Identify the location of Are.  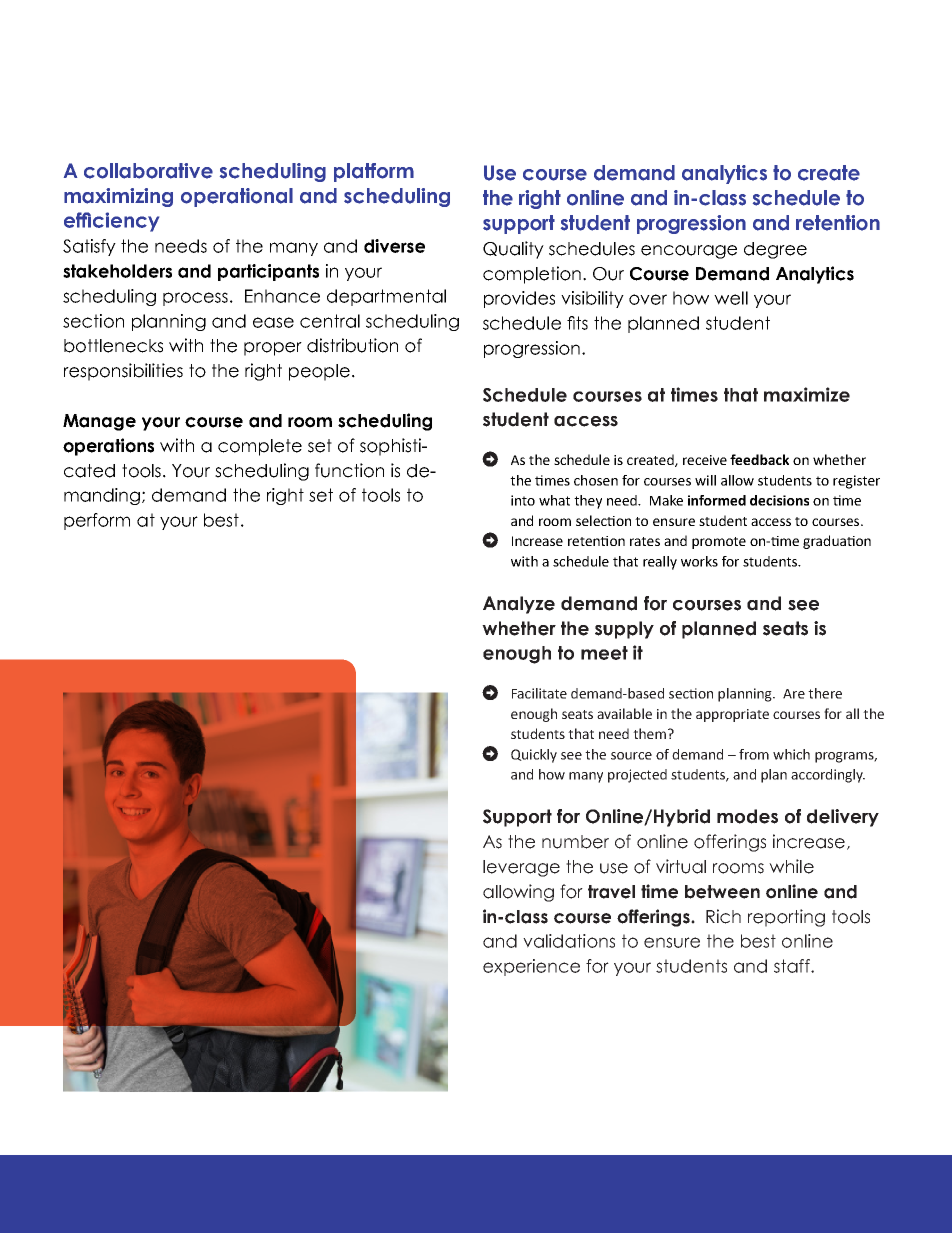
(794, 694).
